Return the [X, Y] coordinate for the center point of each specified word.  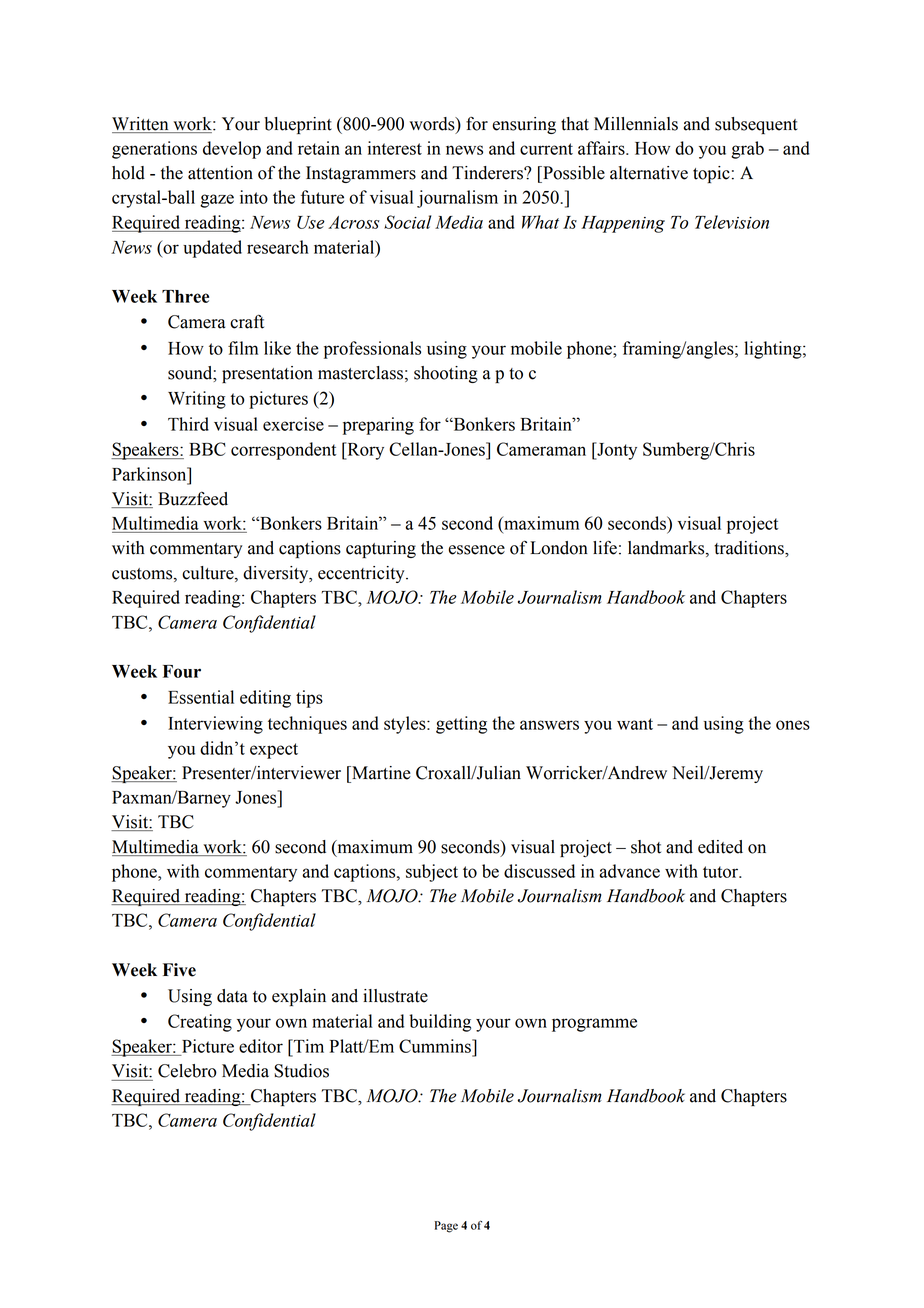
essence [476, 550]
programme [594, 1025]
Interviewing [215, 725]
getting [461, 725]
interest [395, 148]
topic [711, 174]
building [440, 1023]
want [635, 724]
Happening [623, 224]
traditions [750, 548]
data [232, 996]
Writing [197, 400]
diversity [277, 574]
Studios [301, 1071]
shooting [446, 374]
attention [220, 173]
